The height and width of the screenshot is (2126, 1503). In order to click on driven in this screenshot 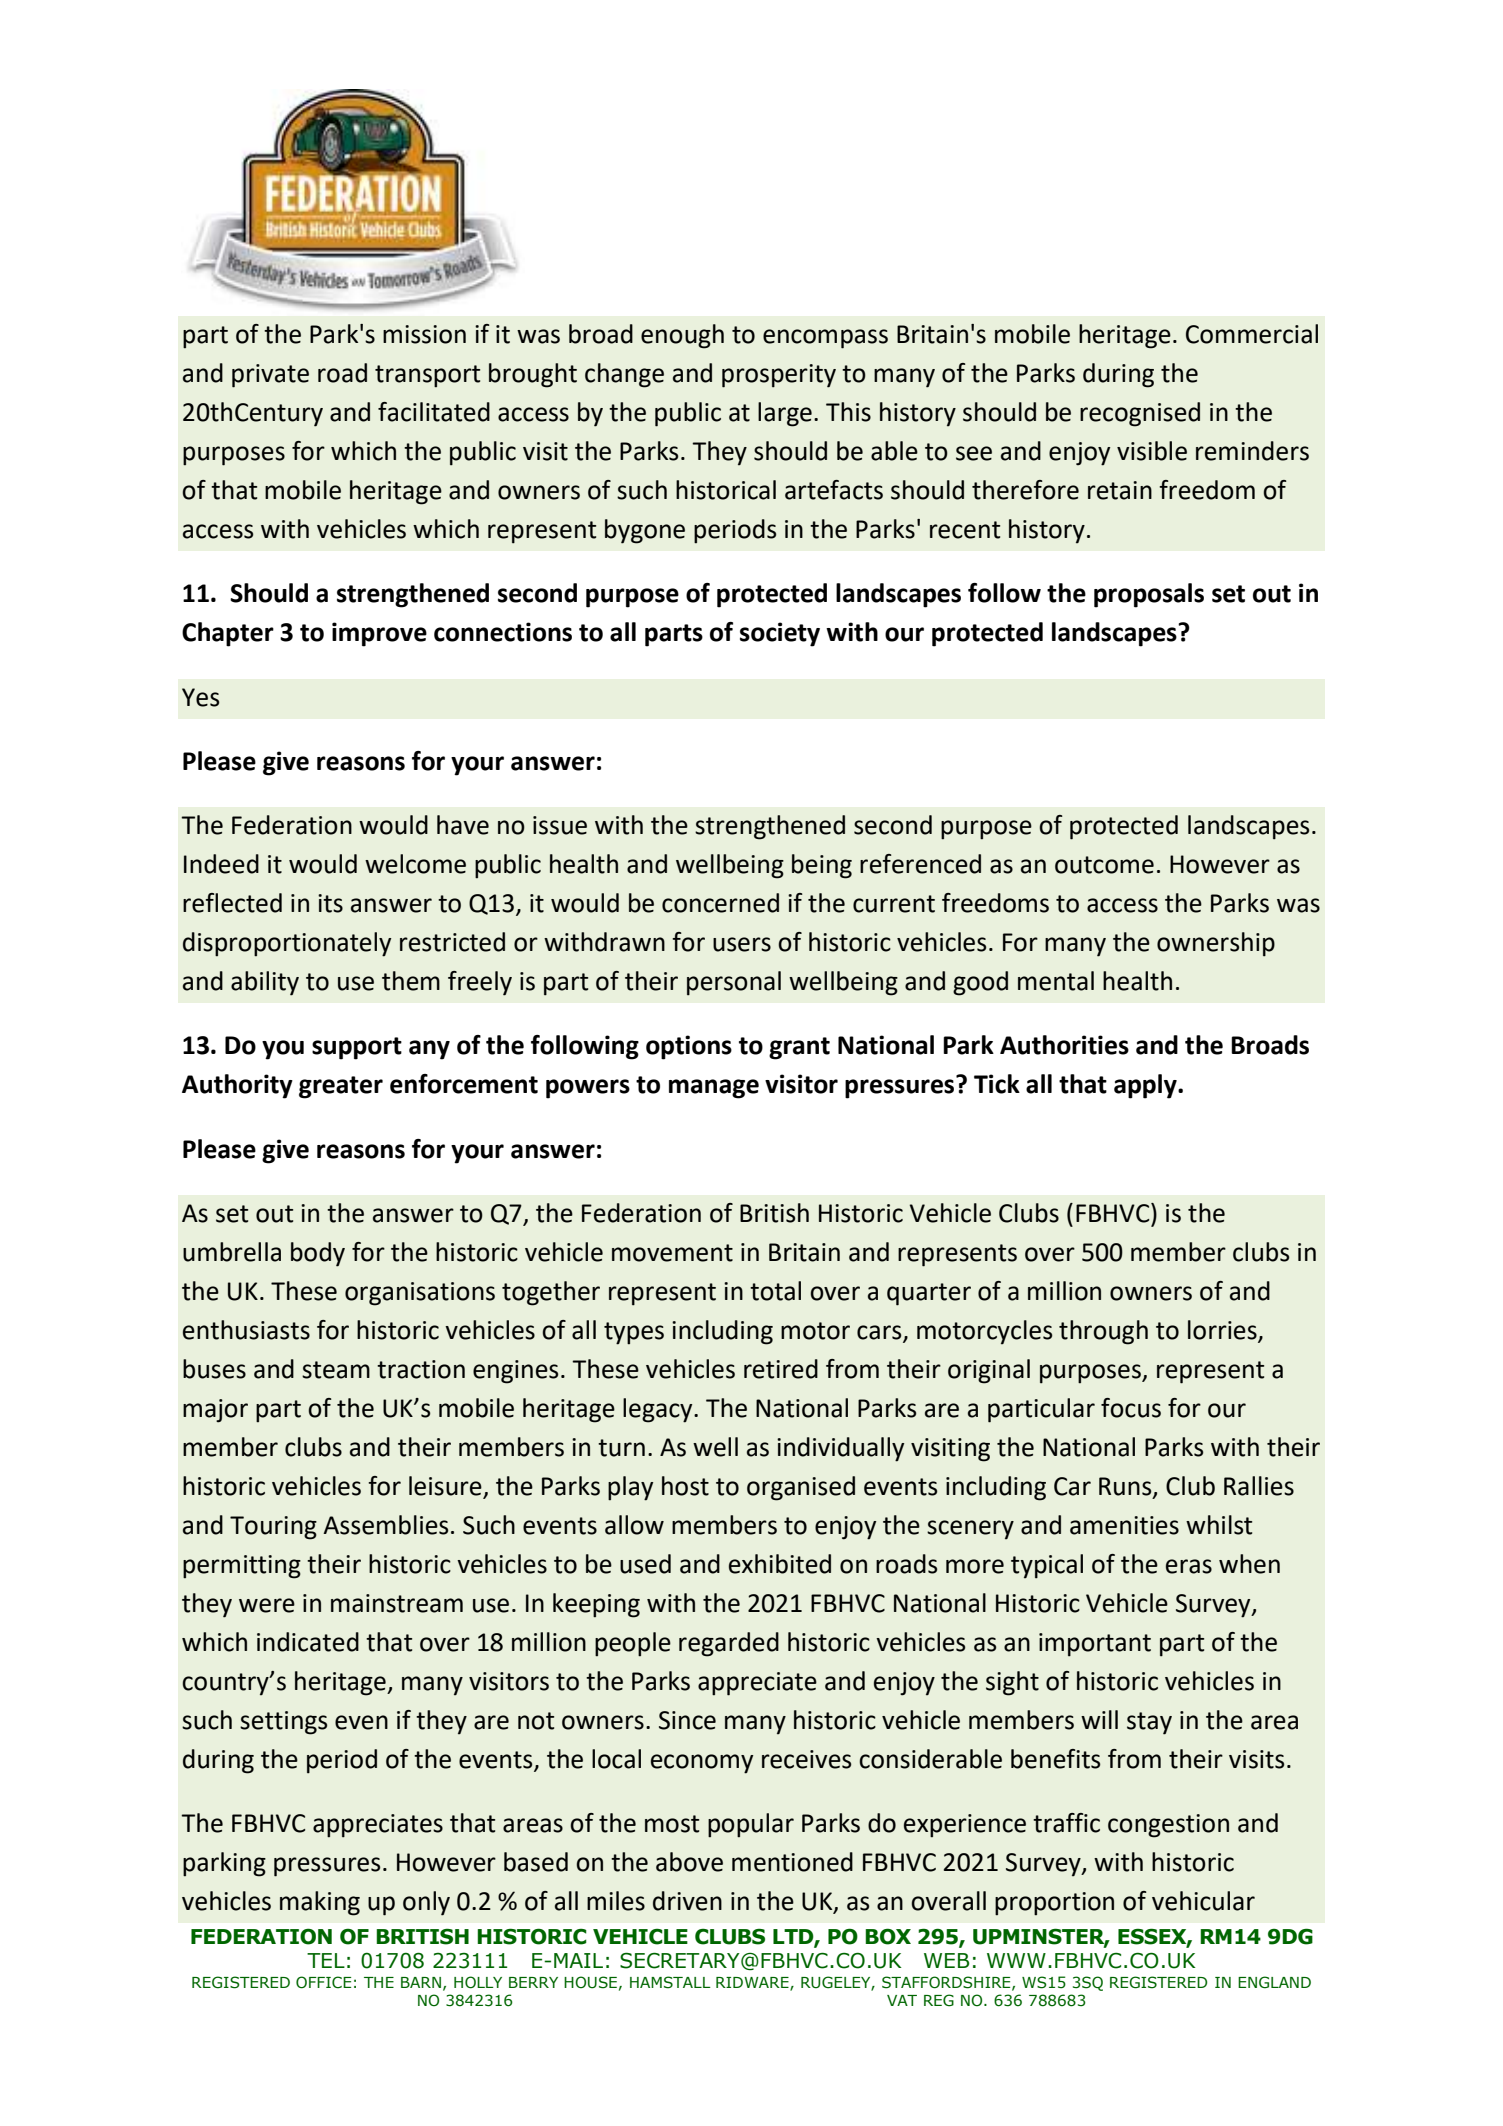, I will do `click(687, 1901)`.
